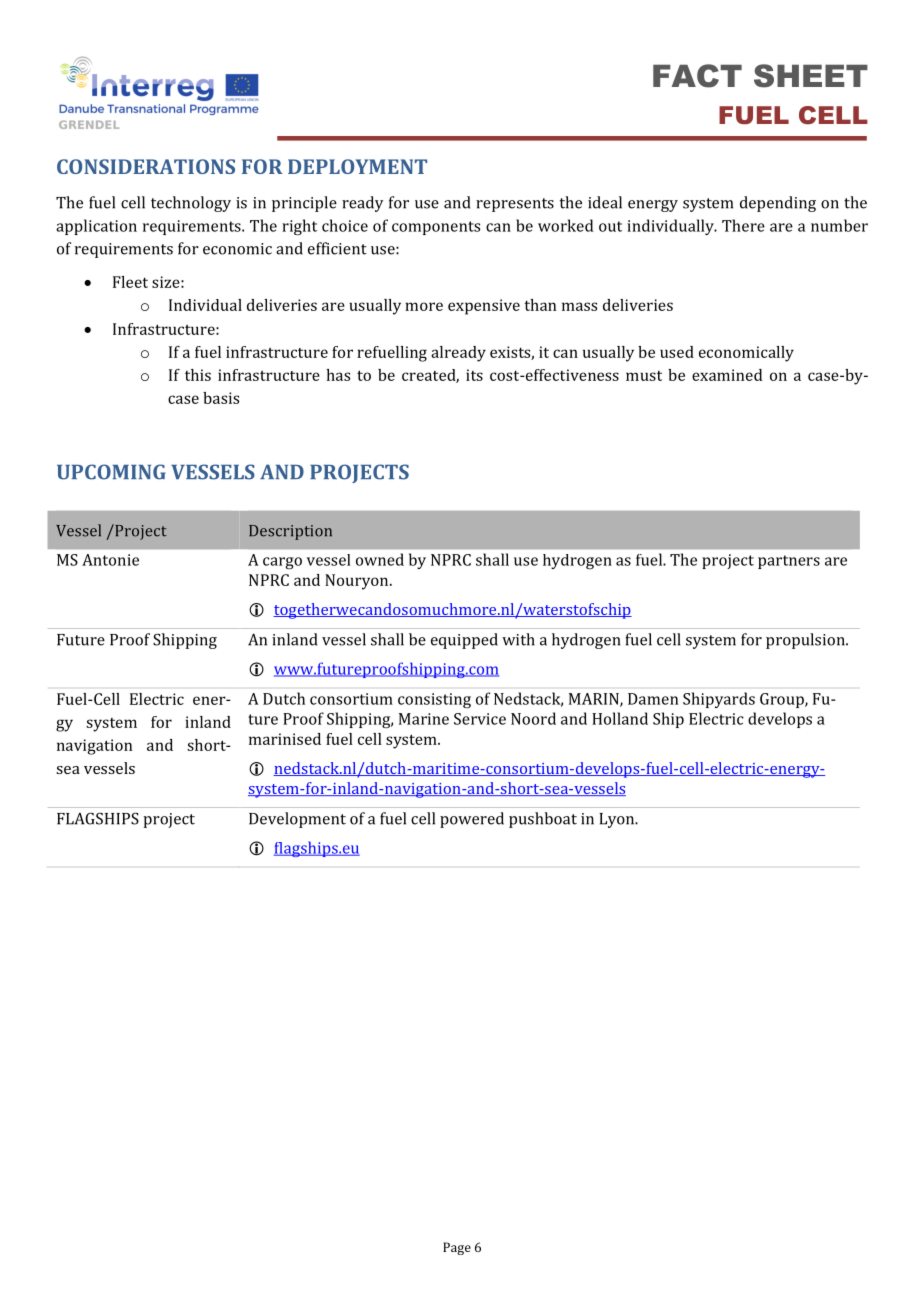  What do you see at coordinates (464, 641) in the screenshot?
I see `equipped` at bounding box center [464, 641].
